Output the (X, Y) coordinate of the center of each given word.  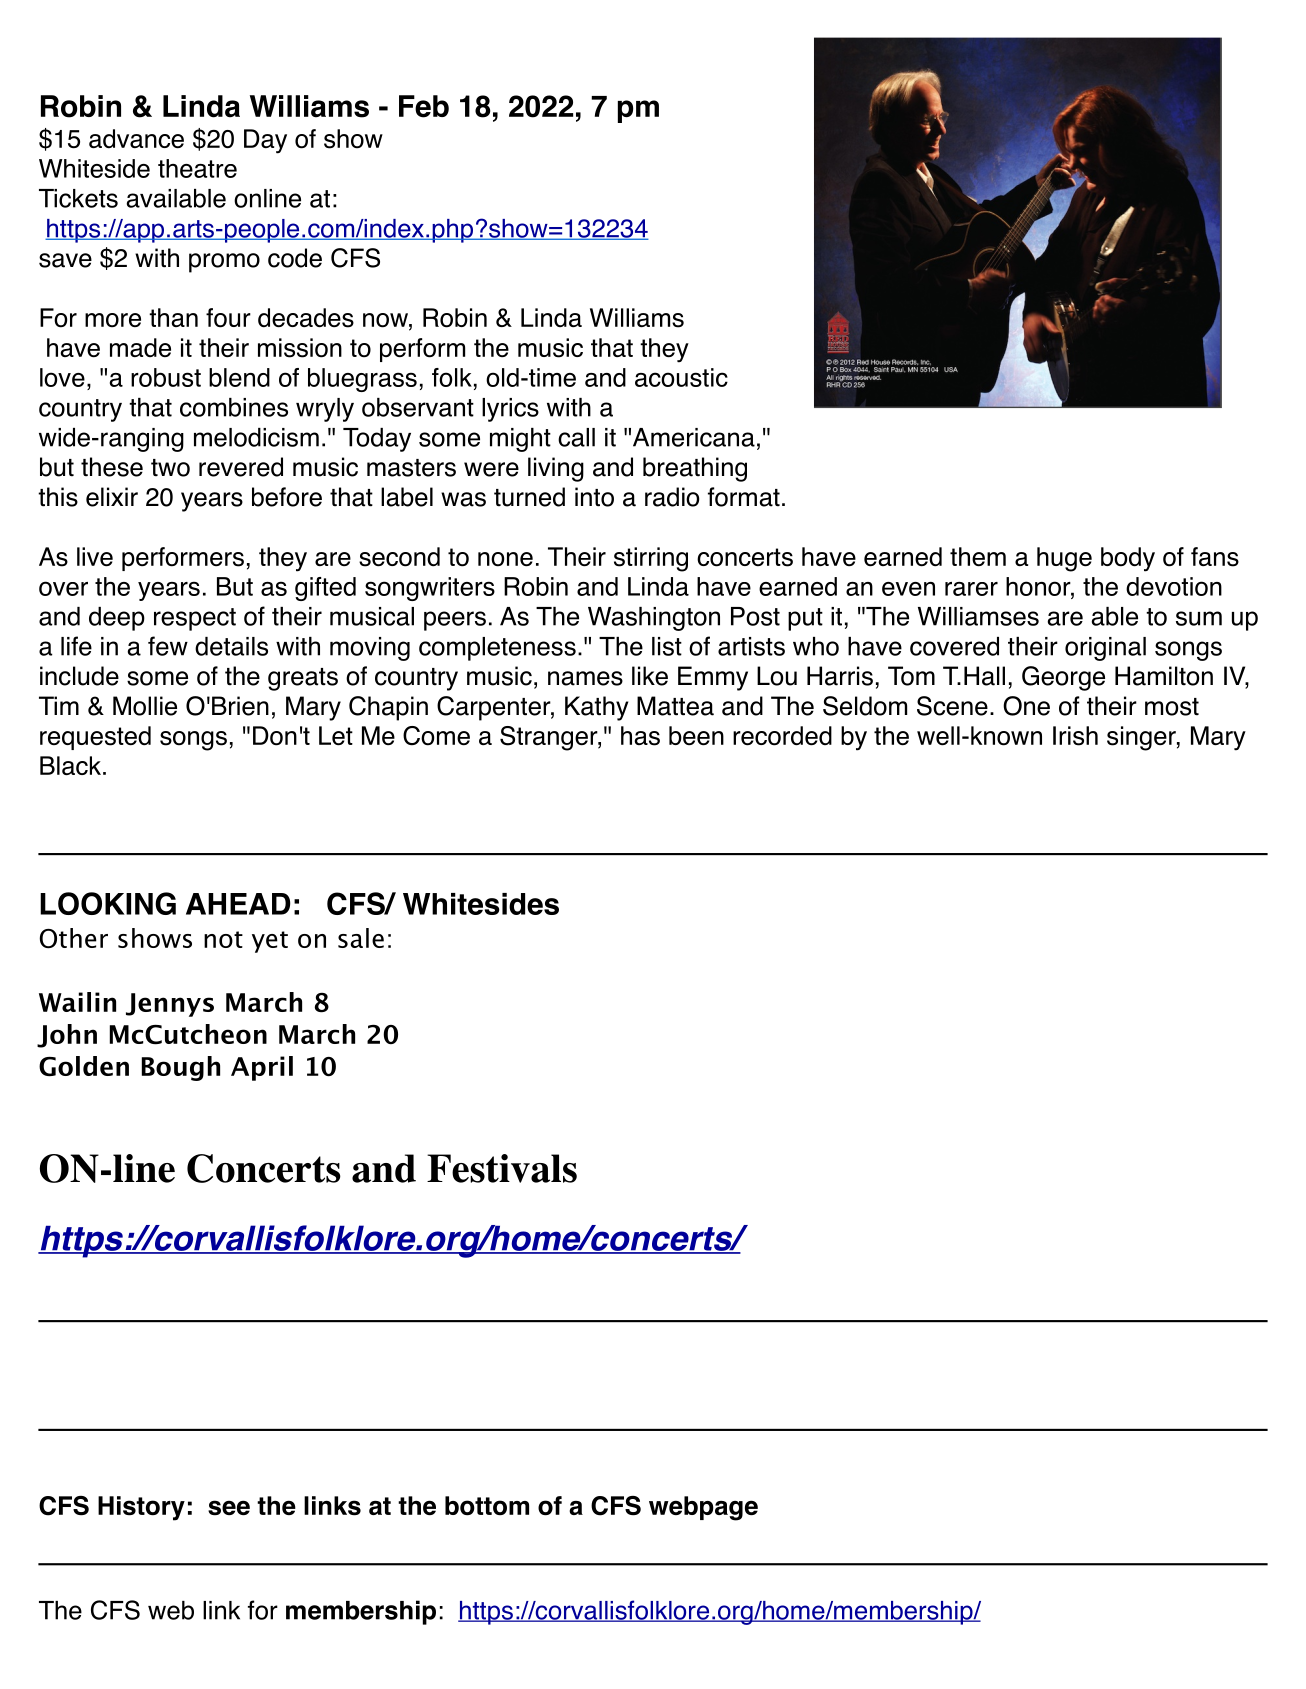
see (229, 1508)
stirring (651, 559)
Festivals (502, 1168)
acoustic (681, 377)
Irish (1075, 736)
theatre (197, 168)
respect (195, 619)
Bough (181, 1068)
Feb (424, 106)
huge (1064, 559)
